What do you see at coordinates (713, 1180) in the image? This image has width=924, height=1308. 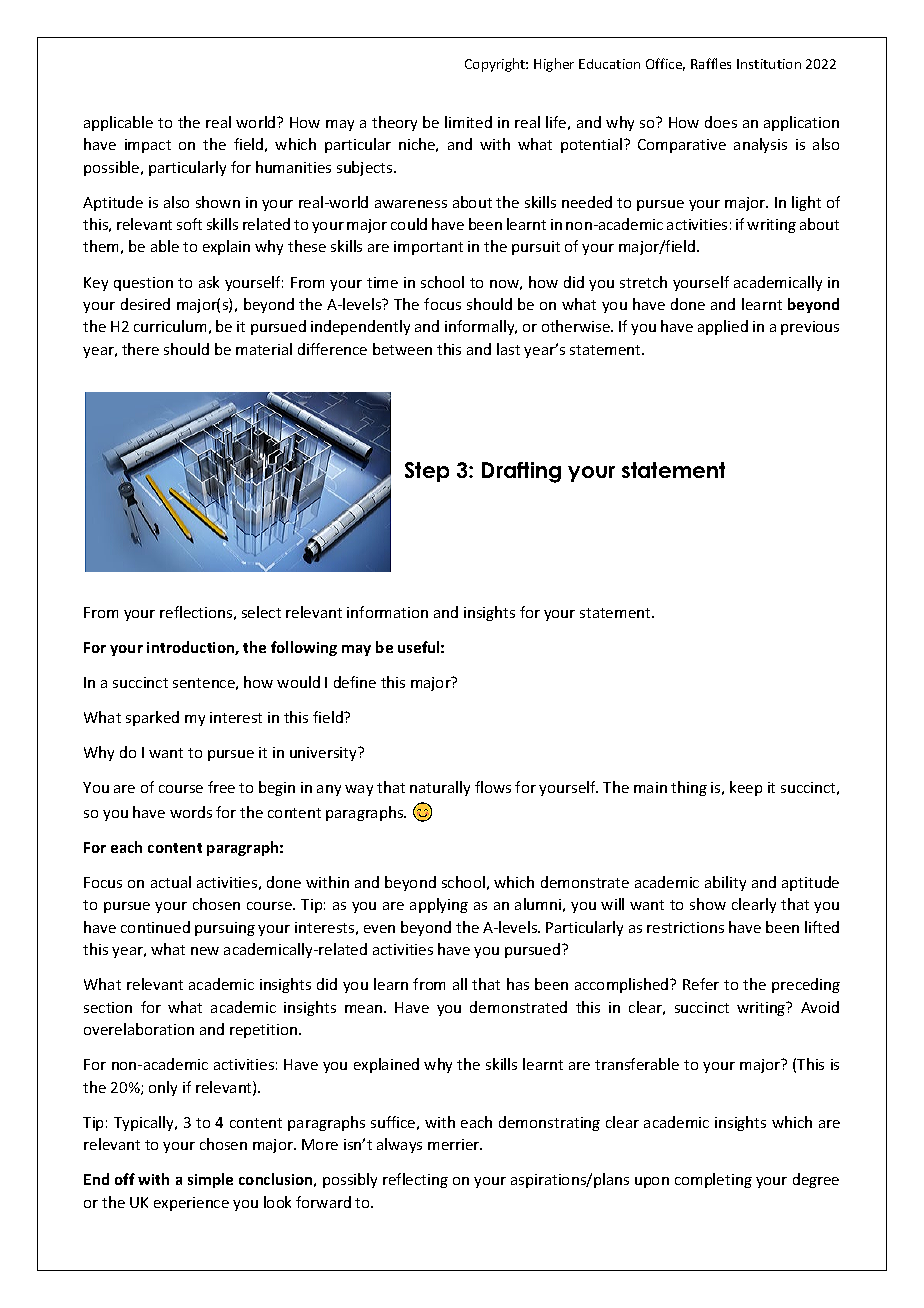 I see `completing` at bounding box center [713, 1180].
